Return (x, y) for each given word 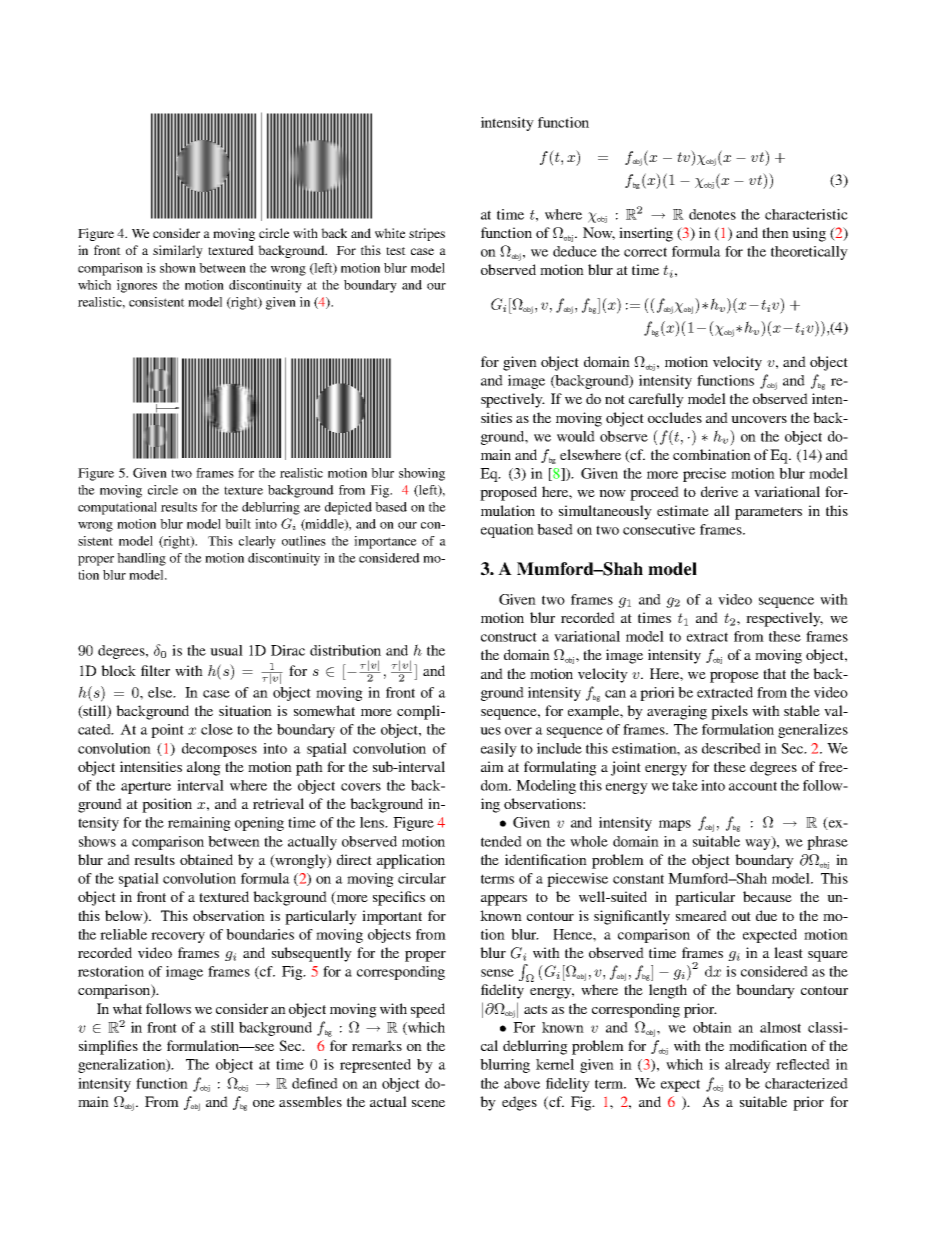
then (775, 232)
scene (428, 1103)
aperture (146, 787)
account (753, 786)
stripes (427, 234)
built (238, 524)
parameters (768, 513)
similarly (178, 251)
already (748, 1066)
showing (422, 474)
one (264, 1103)
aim (492, 766)
